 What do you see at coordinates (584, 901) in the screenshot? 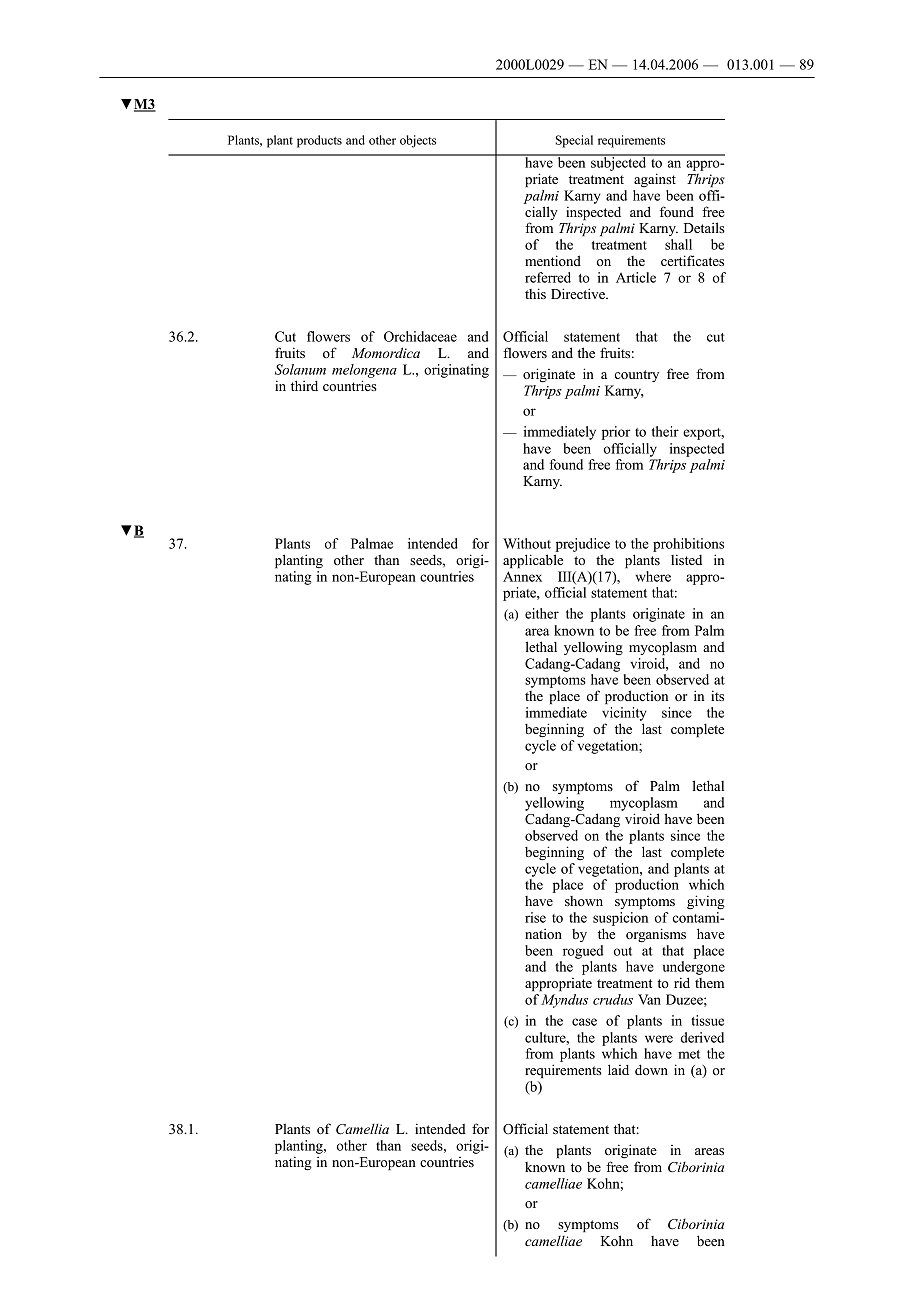
I see `shown` at bounding box center [584, 901].
